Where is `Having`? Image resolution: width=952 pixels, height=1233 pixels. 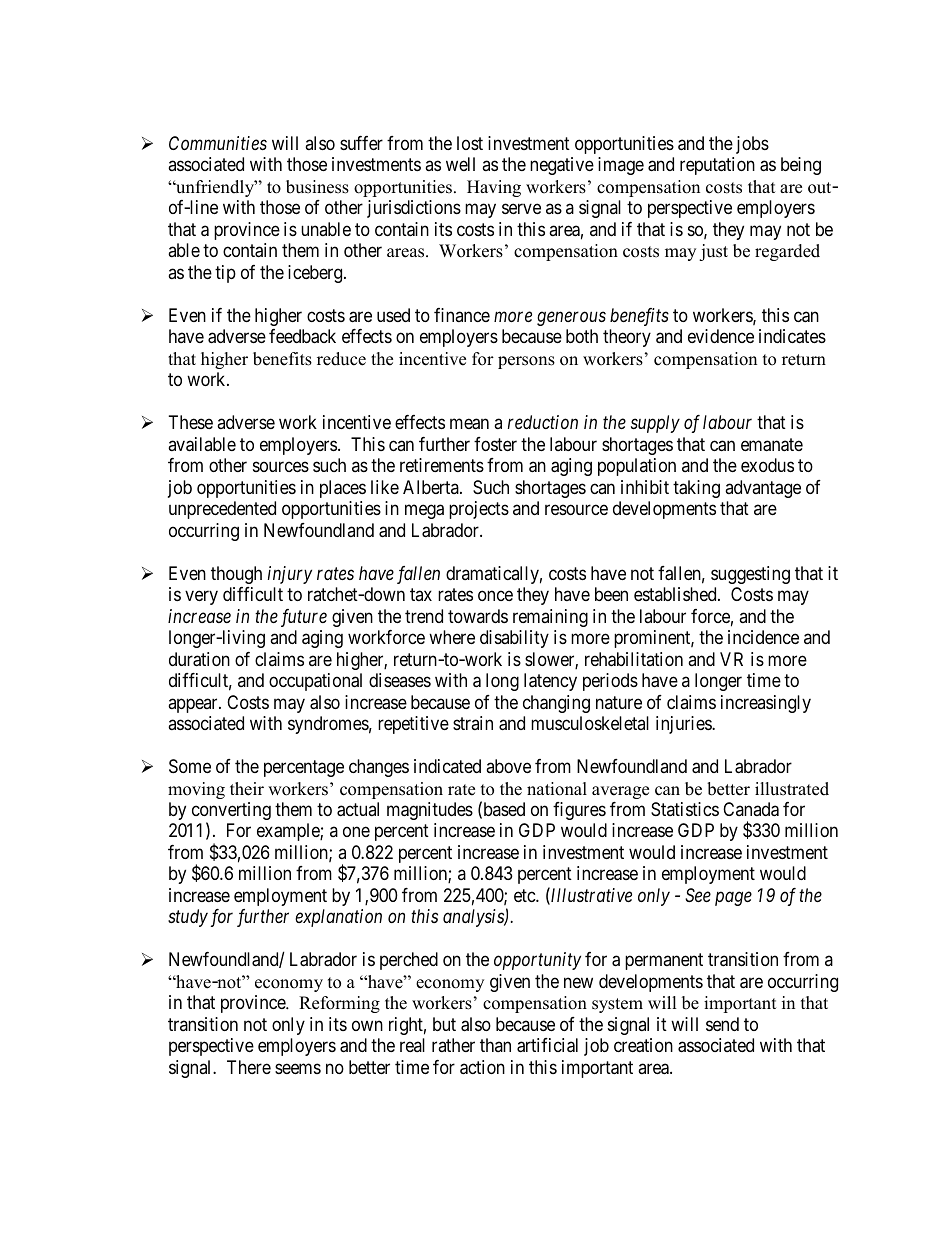
Having is located at coordinates (494, 188).
